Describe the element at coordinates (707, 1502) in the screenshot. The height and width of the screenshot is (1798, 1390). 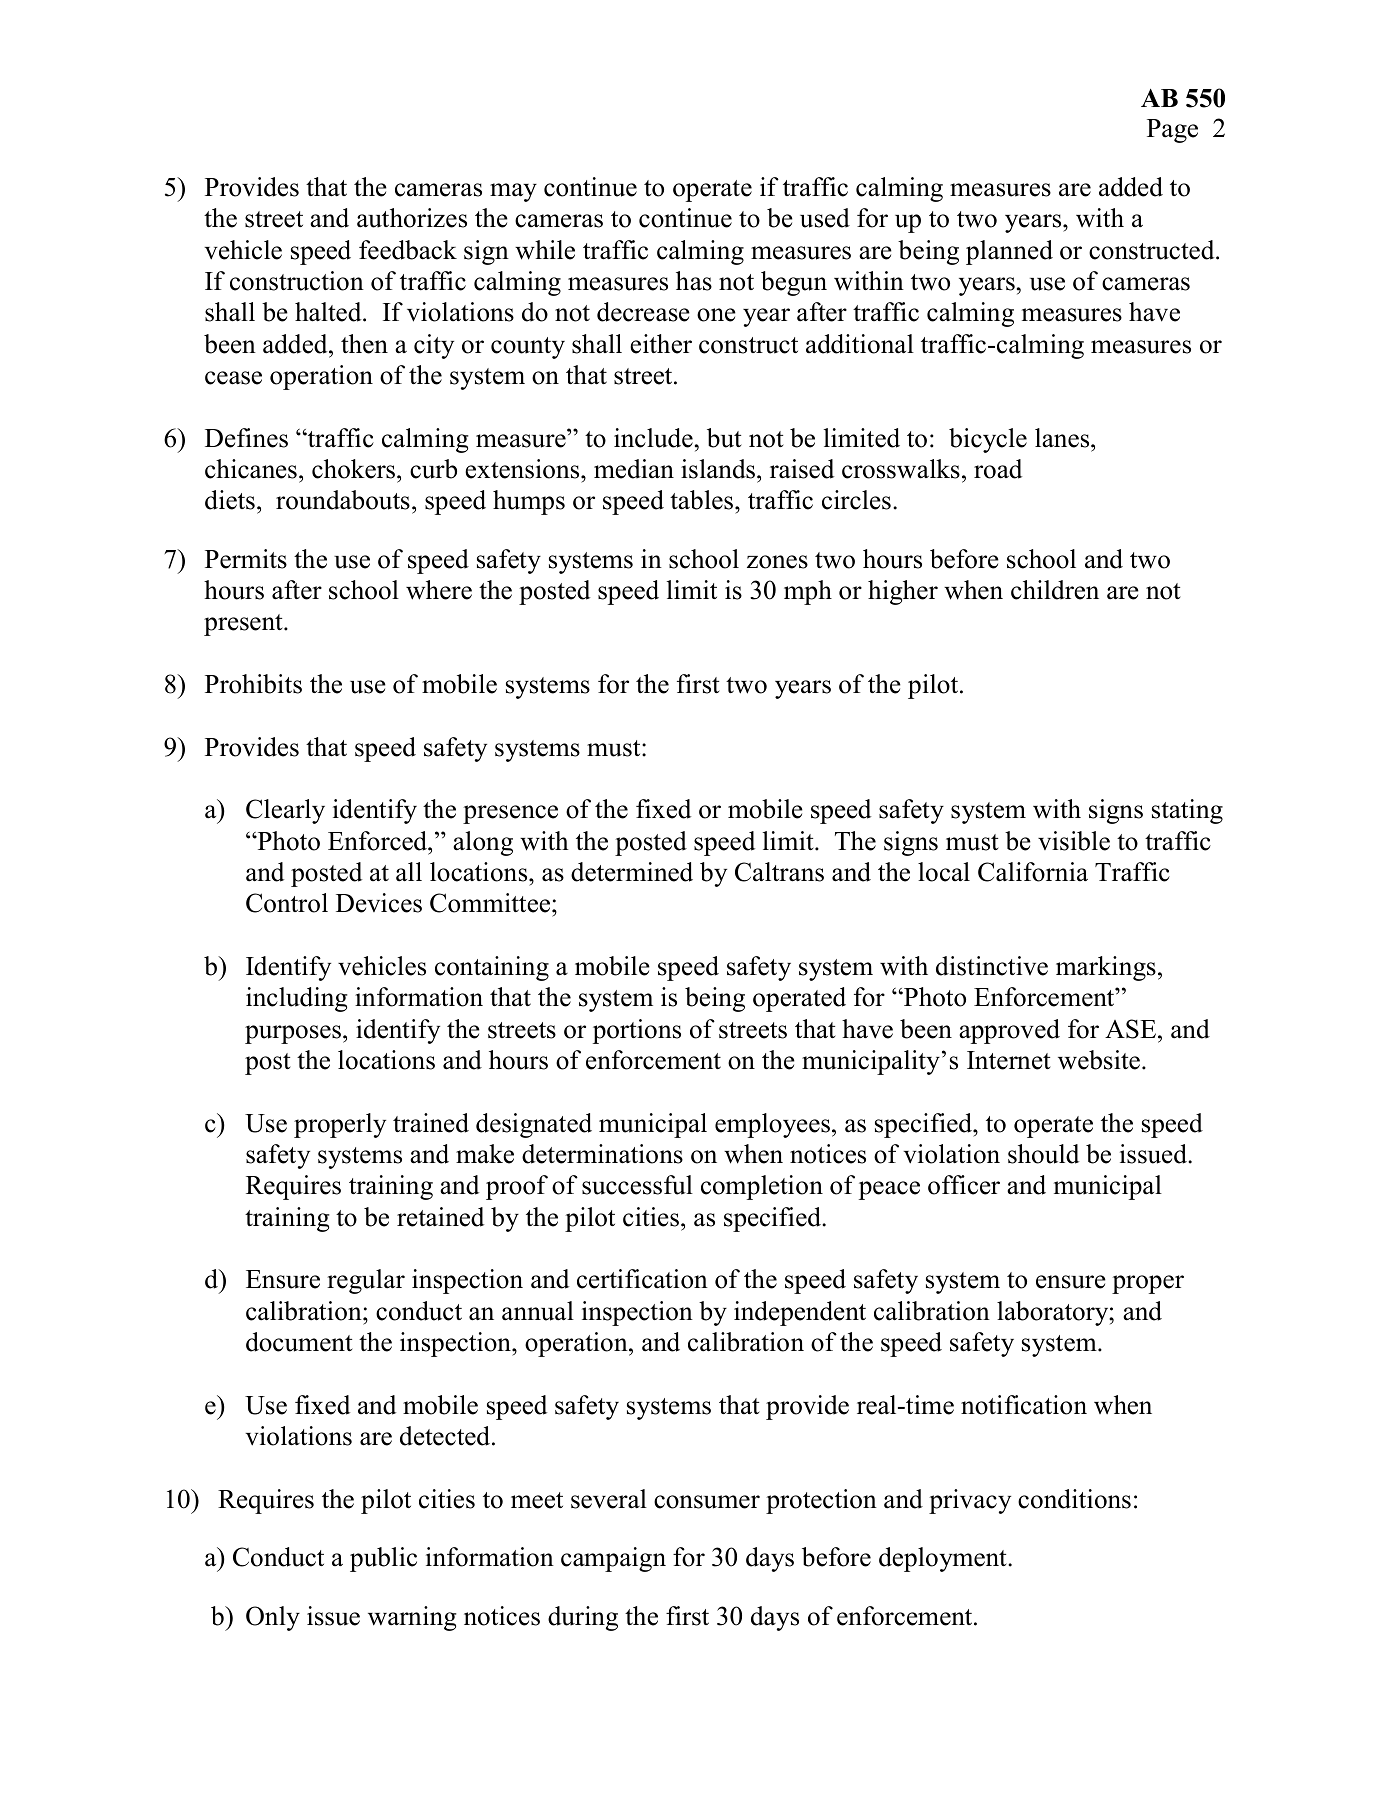
I see `consumer` at that location.
